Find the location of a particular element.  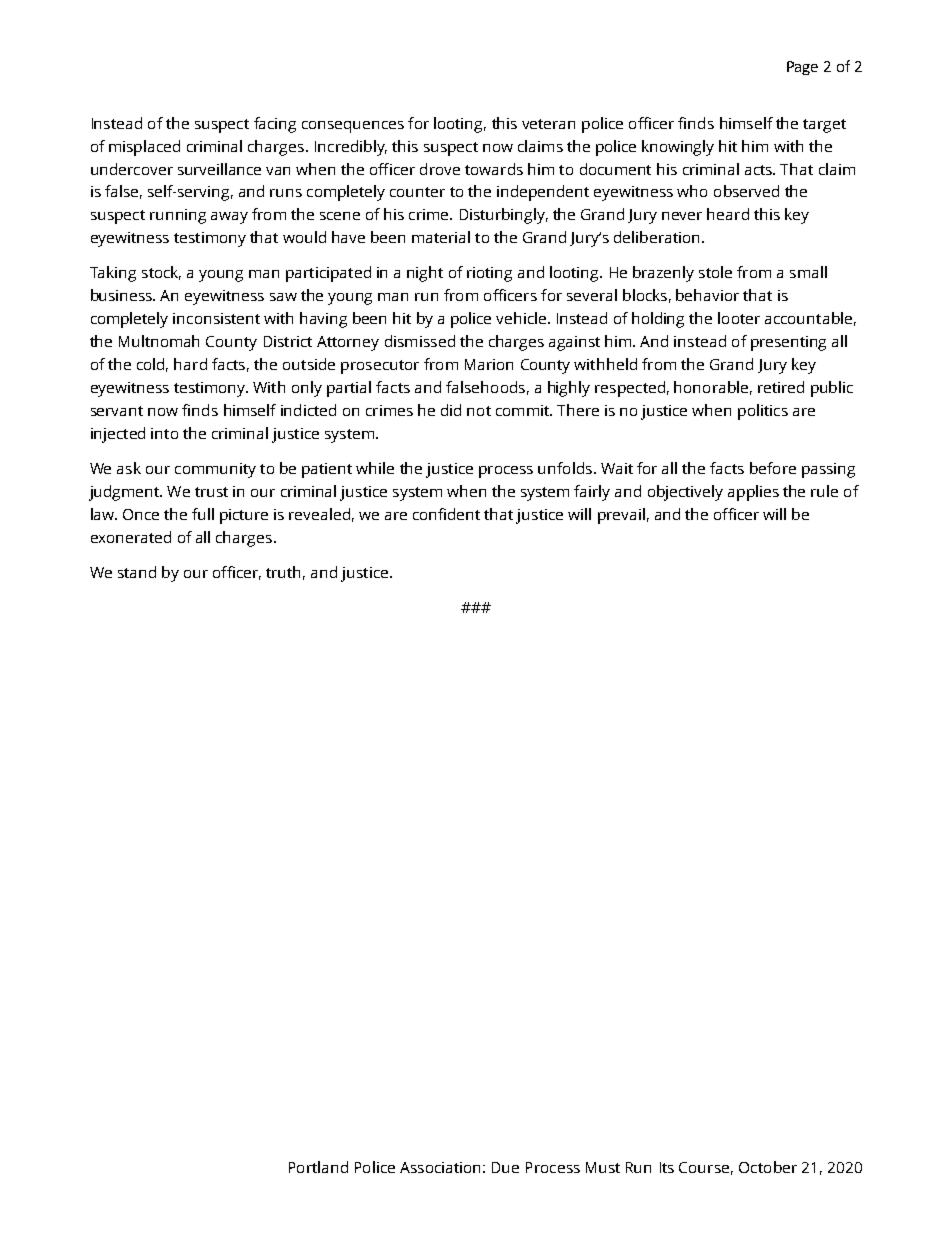

October is located at coordinates (768, 1167).
